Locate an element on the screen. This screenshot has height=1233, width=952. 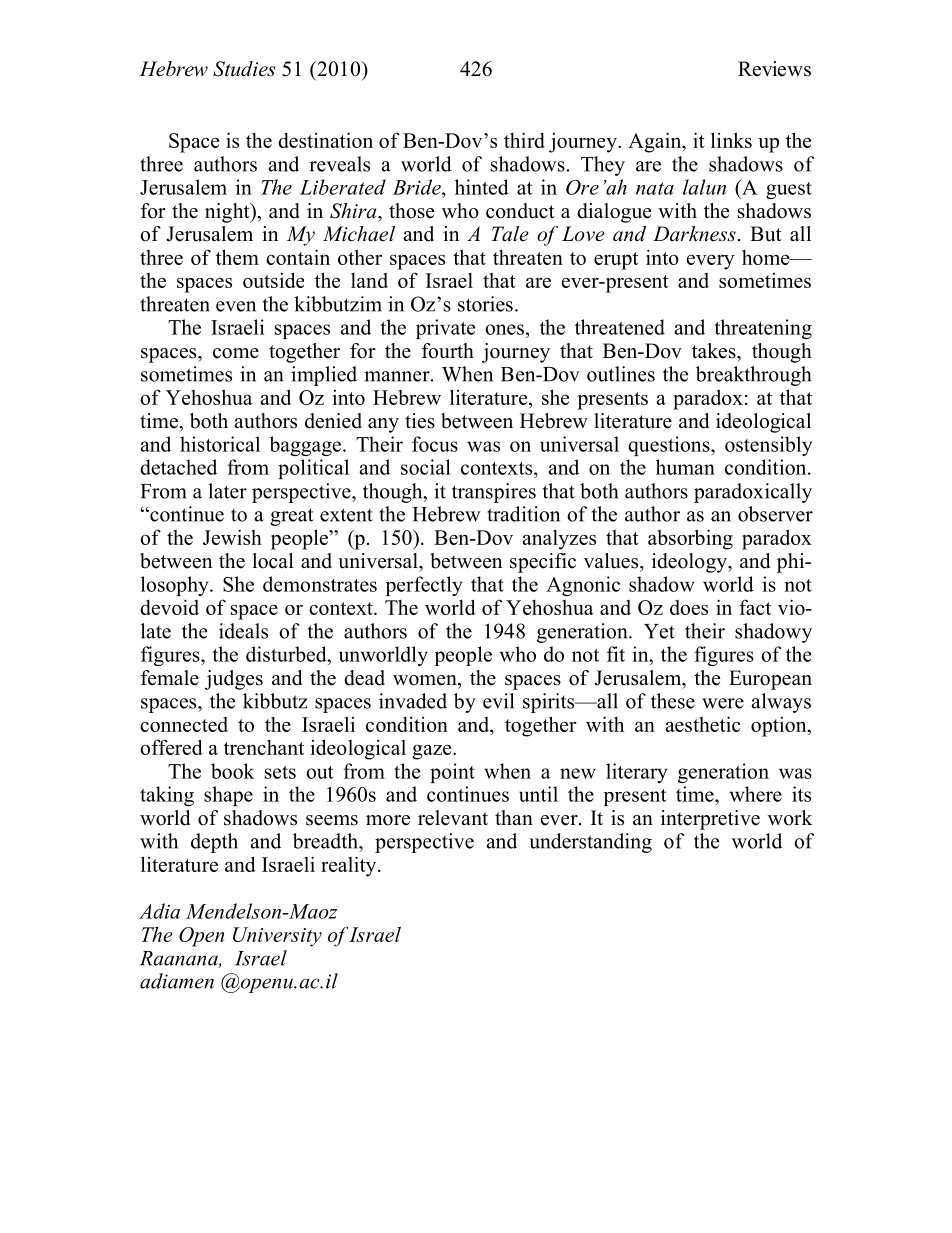
University is located at coordinates (277, 937).
